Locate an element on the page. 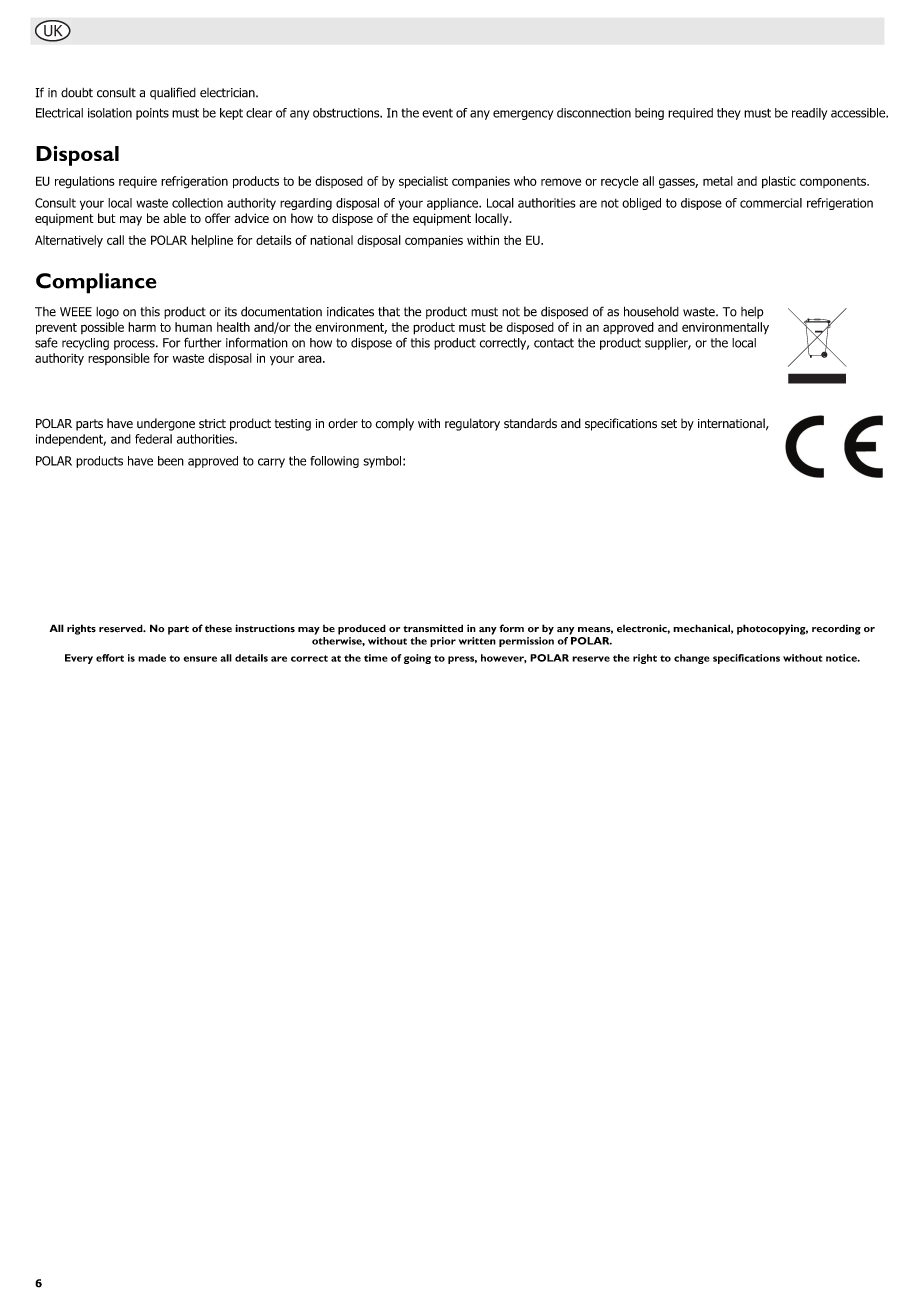 Image resolution: width=924 pixels, height=1308 pixels. responsible is located at coordinates (119, 359).
